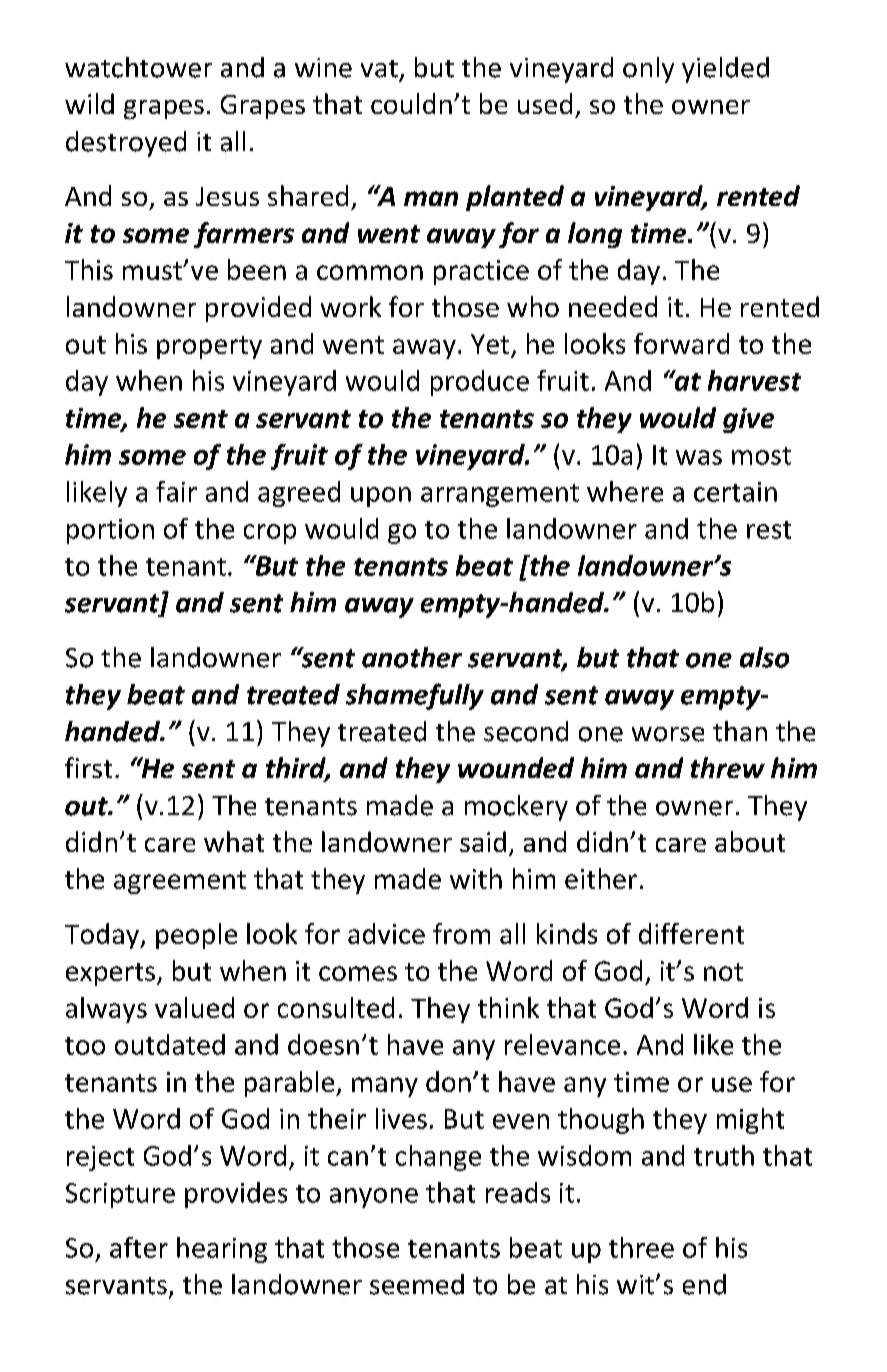  I want to click on different, so click(691, 933).
